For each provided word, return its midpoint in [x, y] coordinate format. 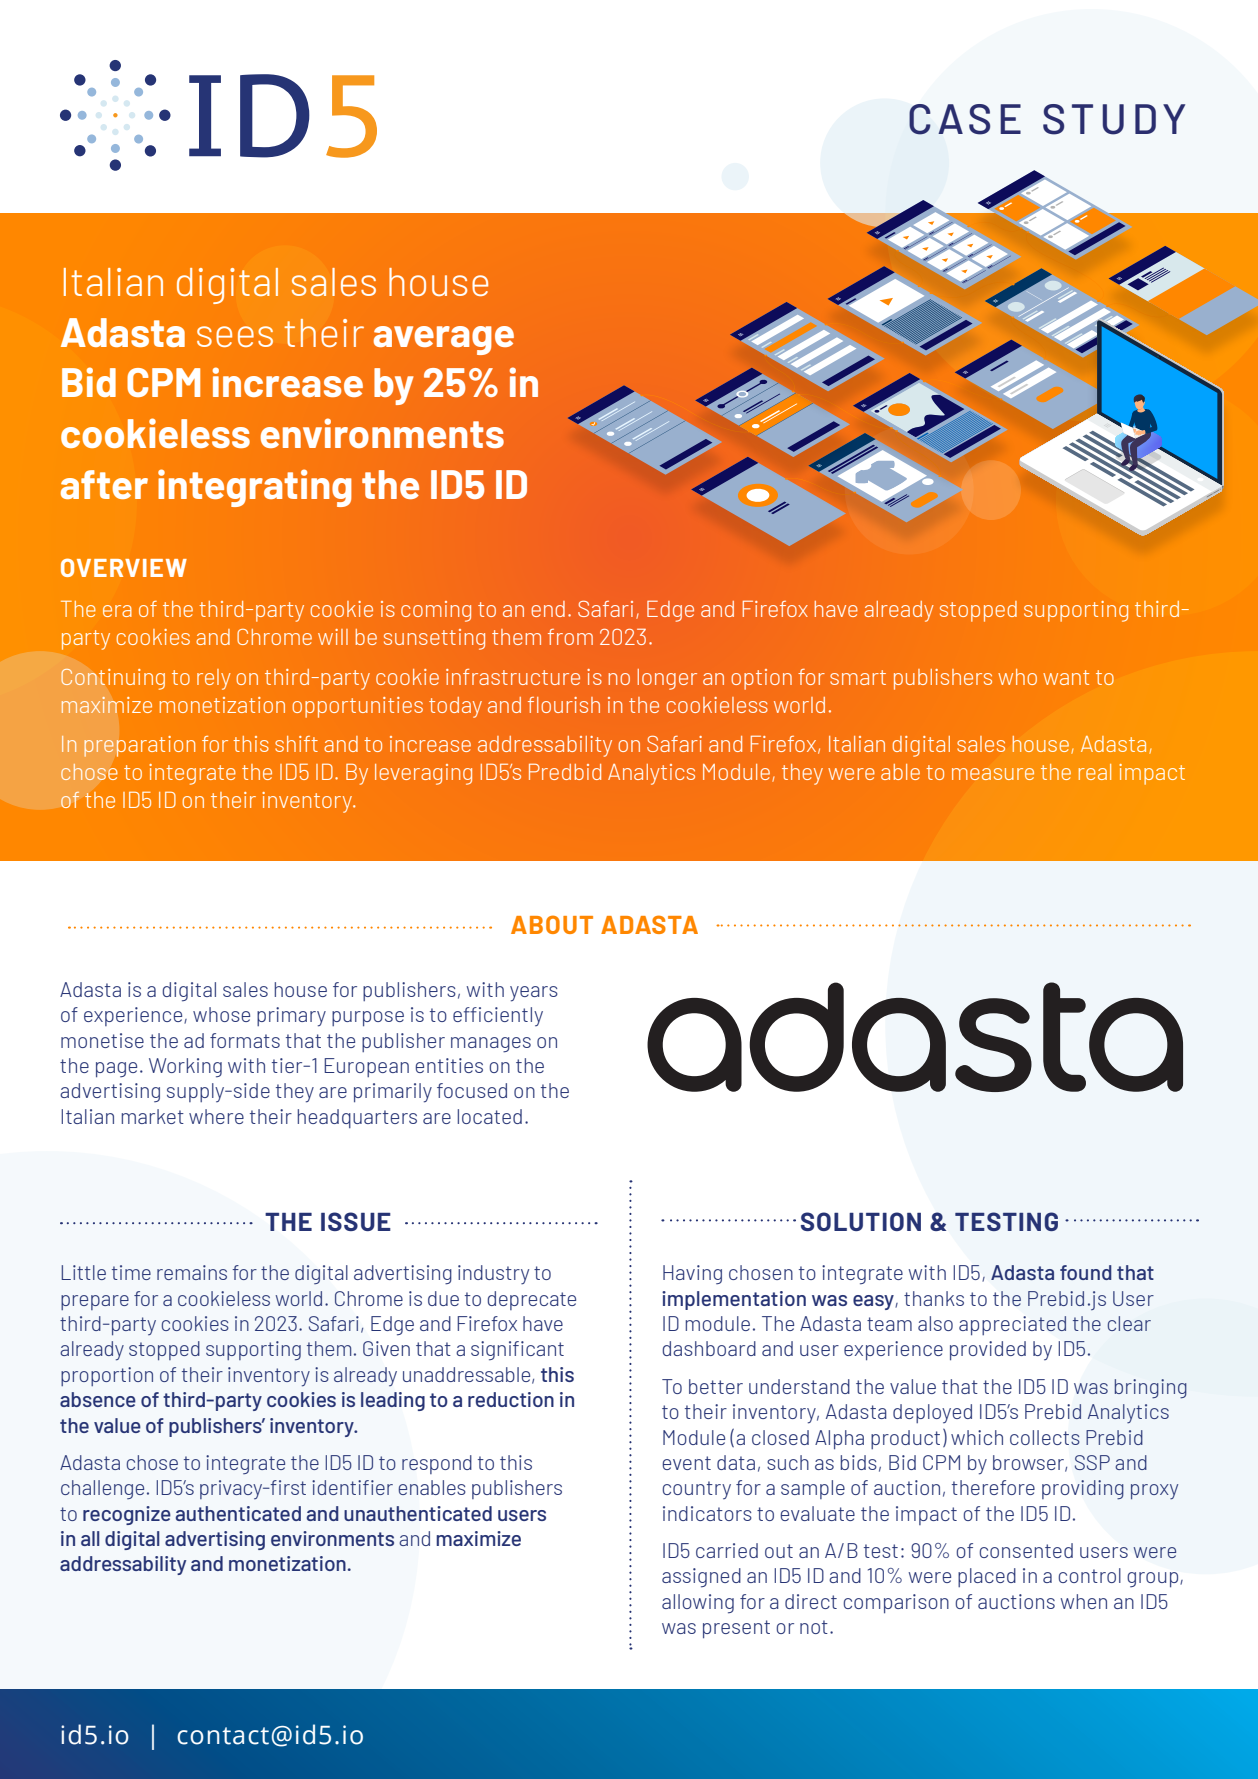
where [216, 1116]
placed [987, 1577]
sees [235, 336]
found [1086, 1272]
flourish [564, 705]
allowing [698, 1604]
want [1066, 677]
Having [692, 1274]
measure [993, 774]
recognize [127, 1515]
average [444, 340]
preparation [139, 746]
